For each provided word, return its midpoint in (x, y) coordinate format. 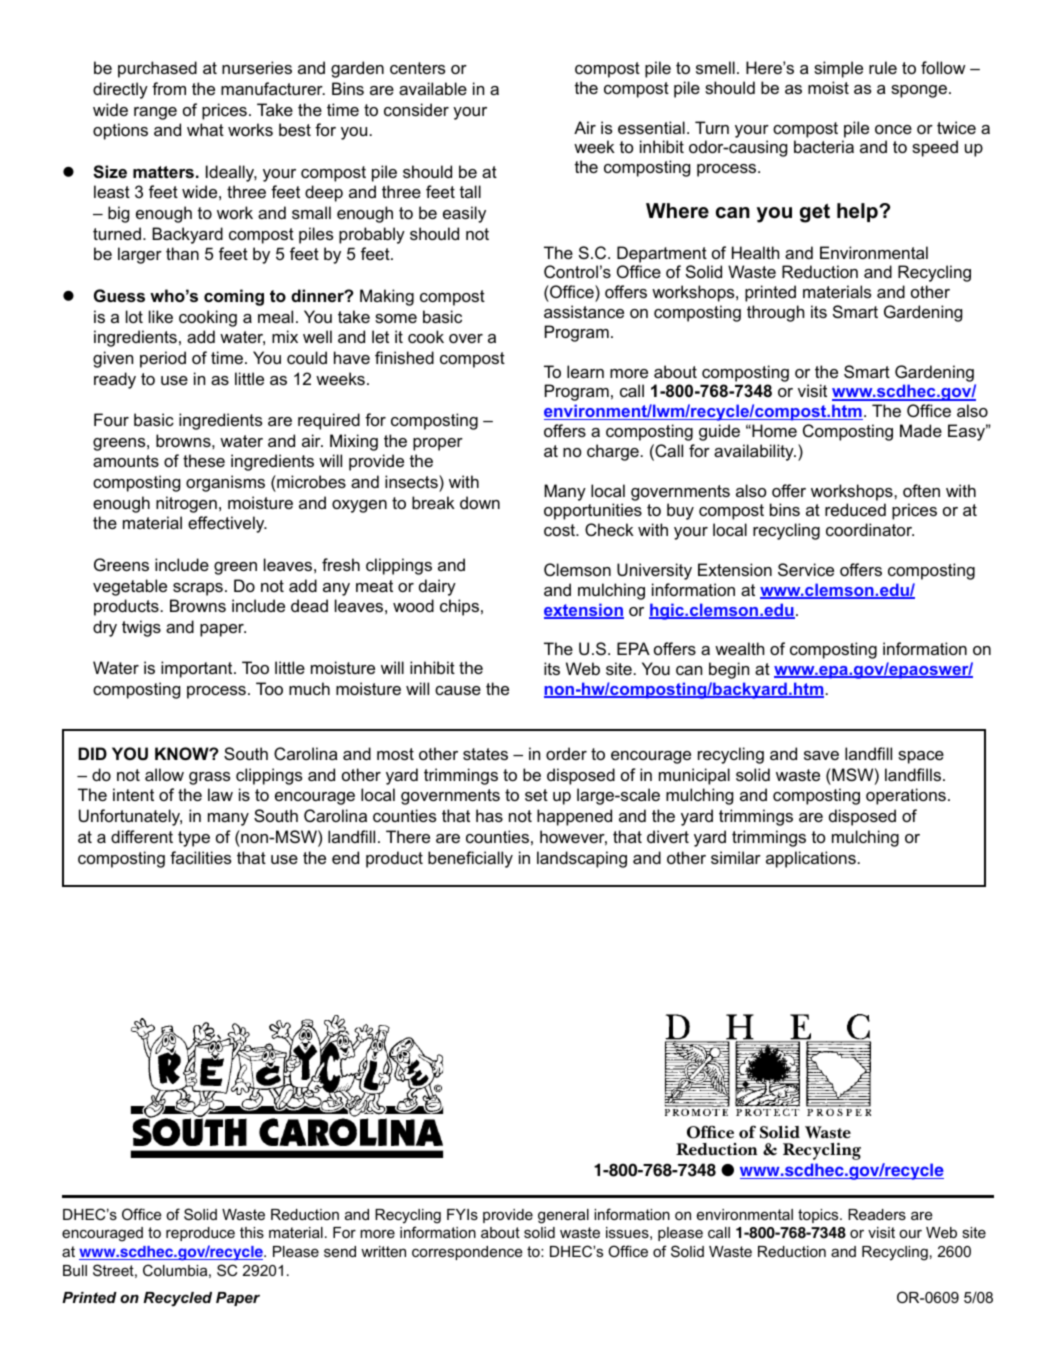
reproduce (200, 1234)
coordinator (870, 529)
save (821, 755)
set (536, 795)
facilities (200, 857)
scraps (198, 589)
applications (811, 859)
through (775, 313)
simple (838, 69)
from (169, 88)
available (433, 88)
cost (561, 530)
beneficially (470, 859)
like (161, 316)
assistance (584, 311)
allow (164, 774)
